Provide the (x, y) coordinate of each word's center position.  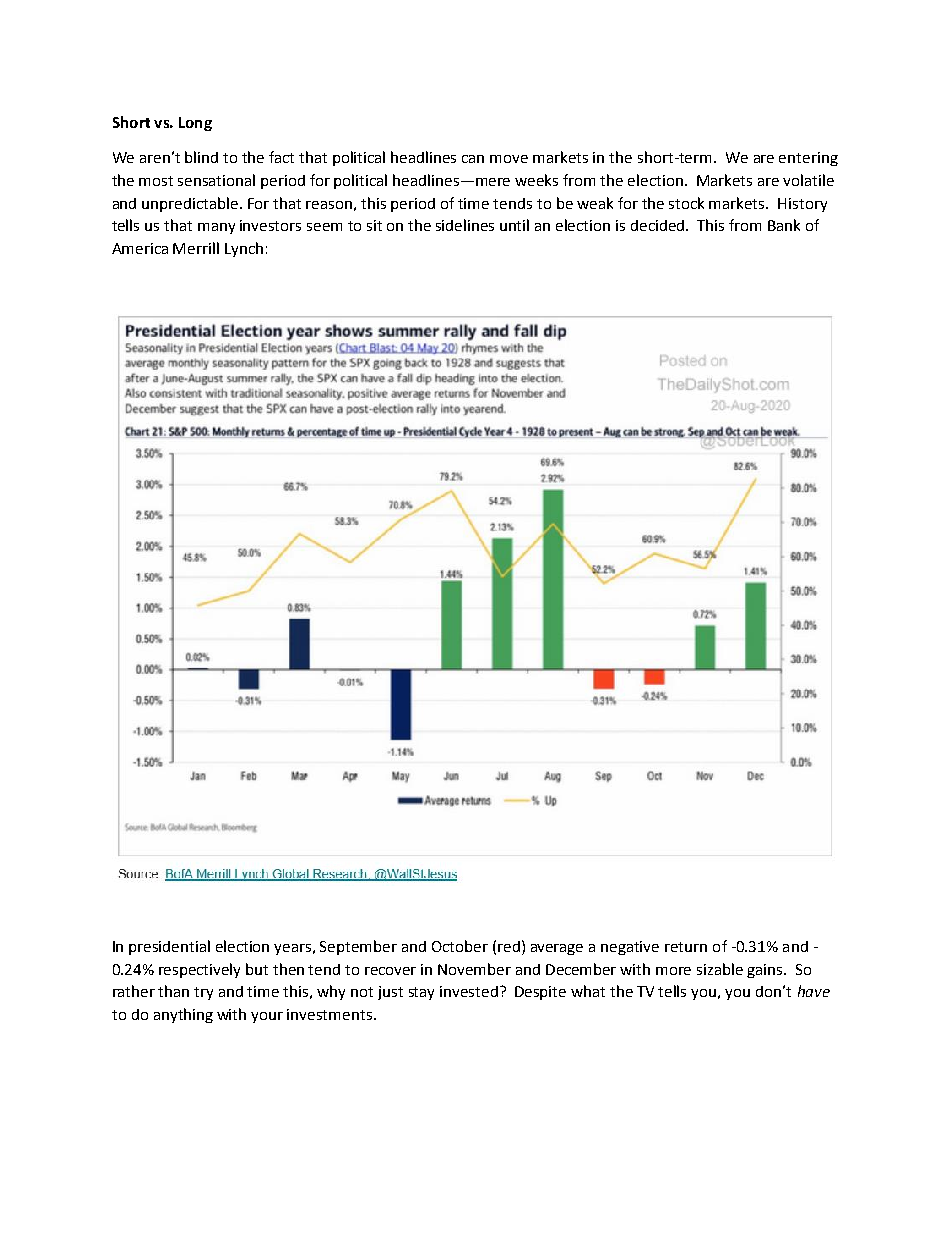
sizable (720, 969)
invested (469, 991)
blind (201, 157)
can (473, 159)
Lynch (244, 249)
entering (808, 159)
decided (657, 225)
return (686, 947)
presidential (169, 947)
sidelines (465, 225)
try (203, 993)
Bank (784, 225)
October (460, 946)
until (514, 225)
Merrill (196, 248)
